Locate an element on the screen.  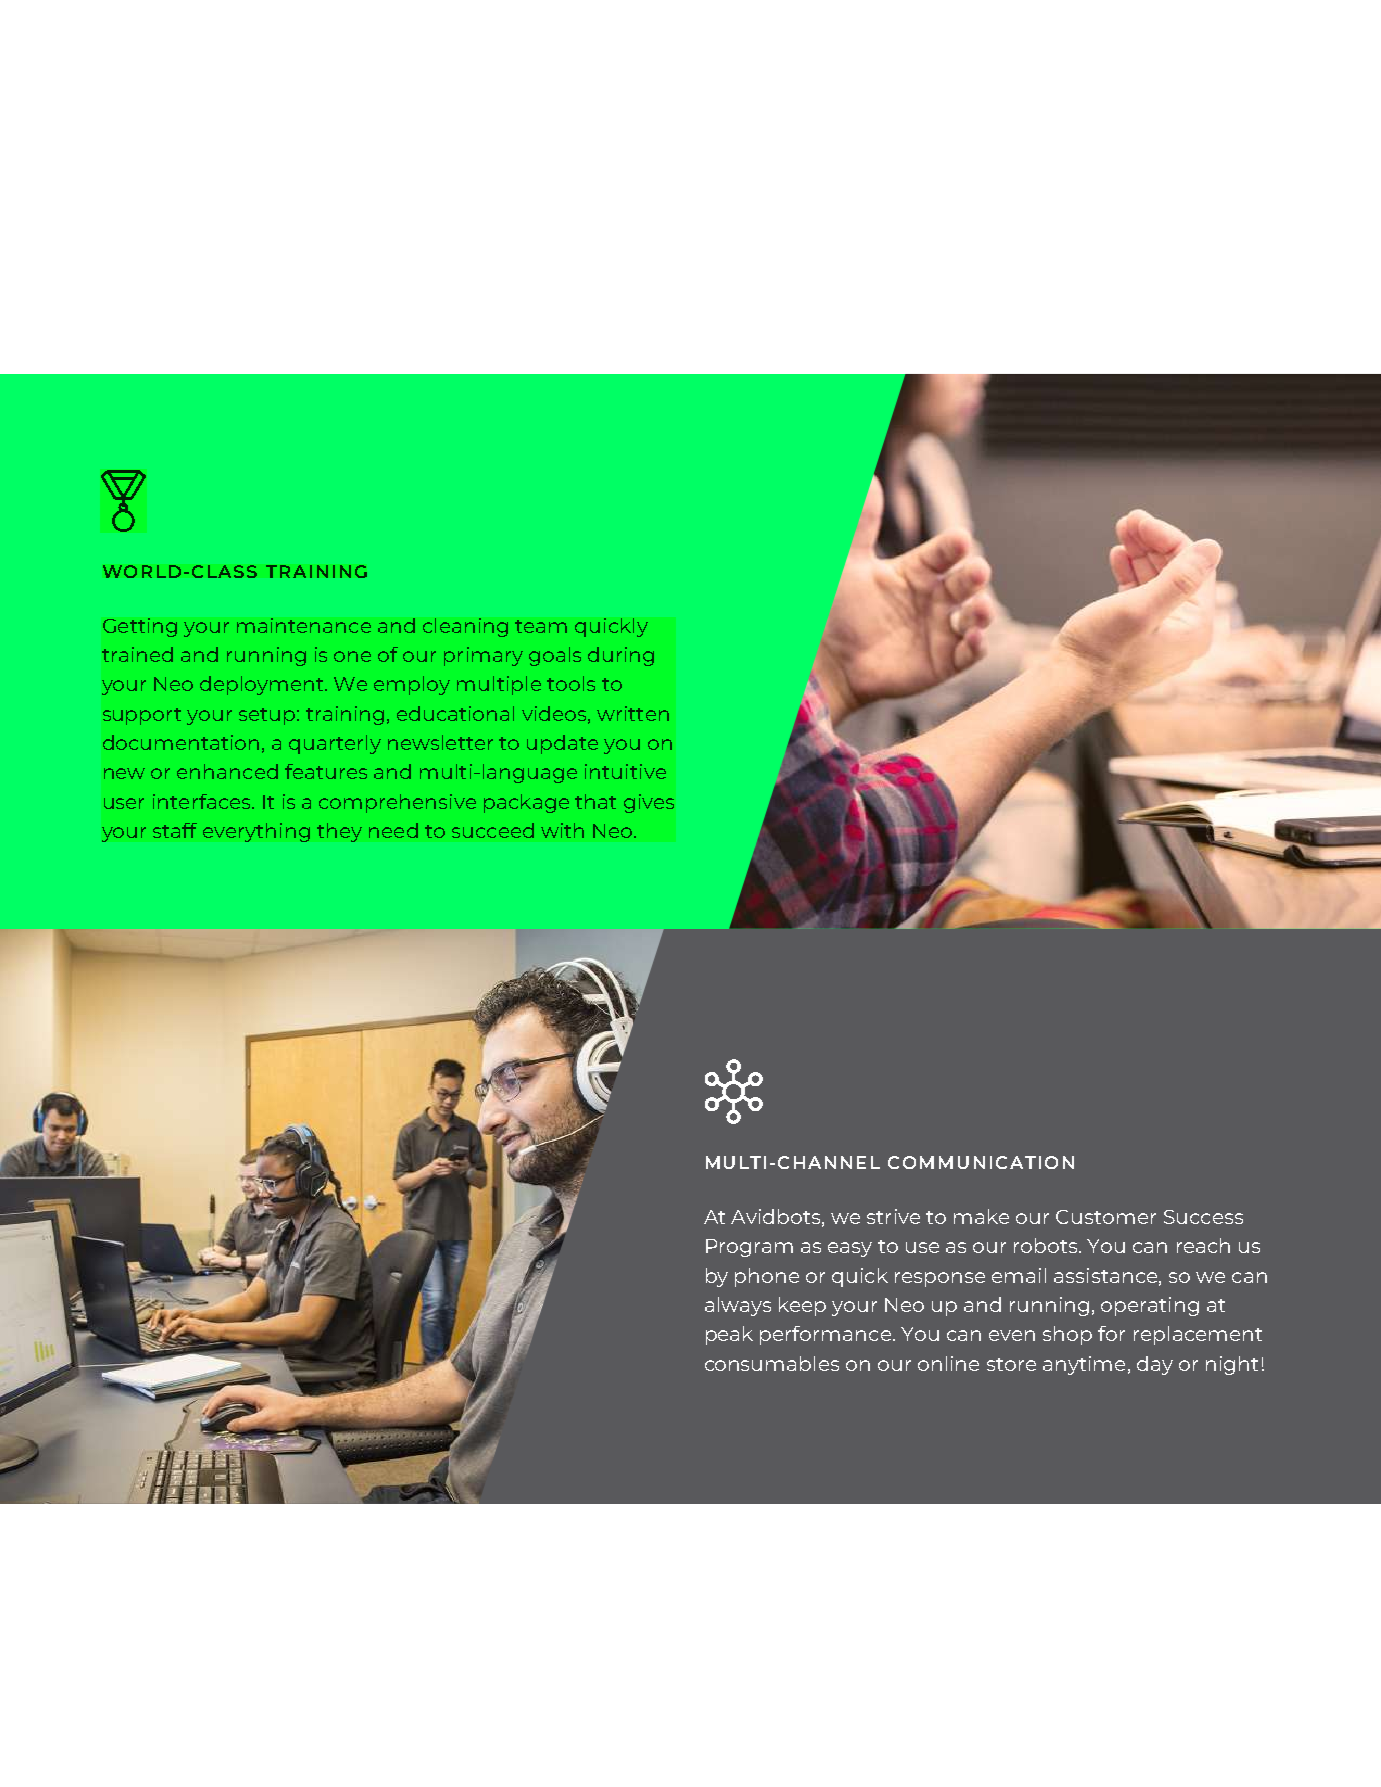
strive is located at coordinates (893, 1216).
